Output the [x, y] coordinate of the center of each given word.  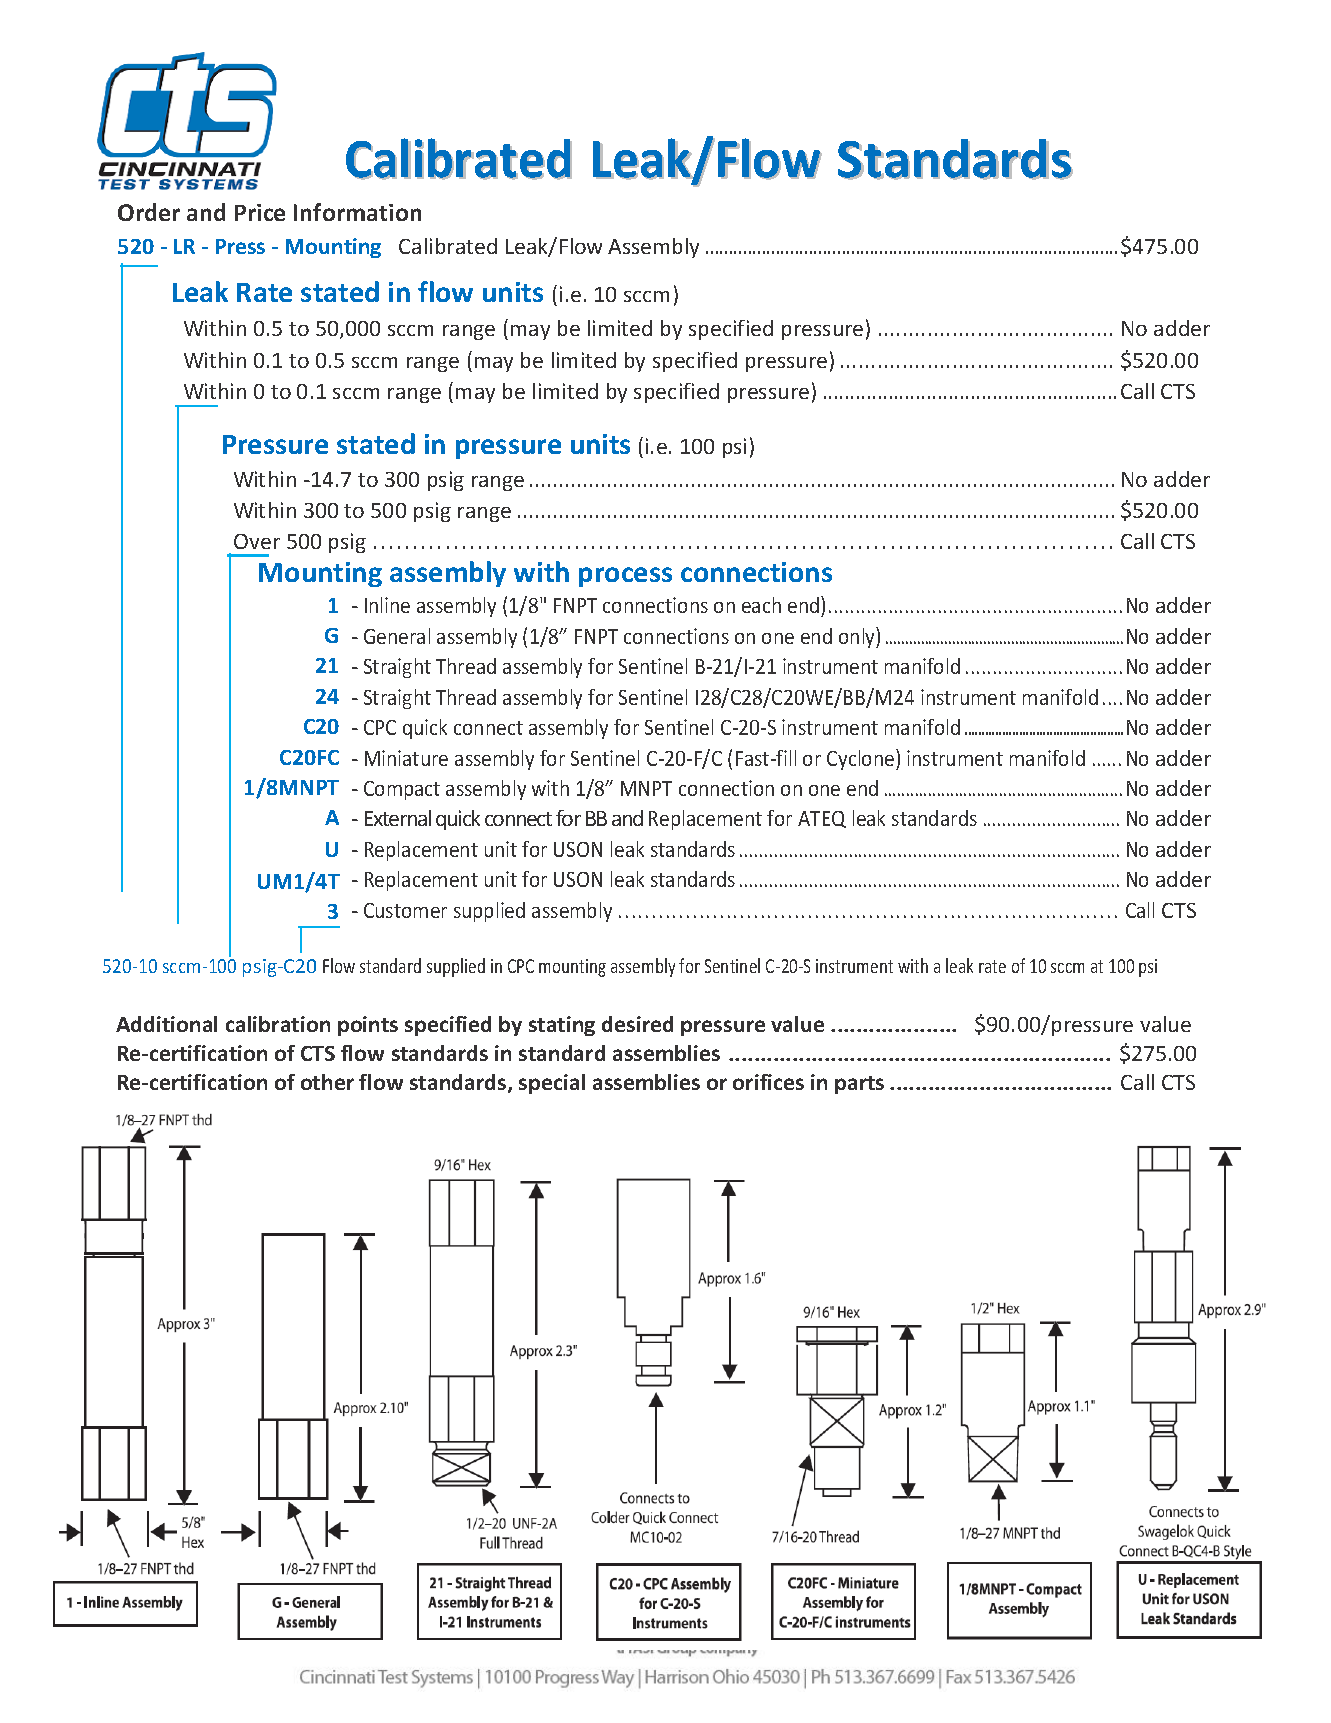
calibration [278, 1024]
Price [260, 212]
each [761, 605]
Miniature [406, 758]
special [552, 1084]
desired [637, 1024]
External [398, 818]
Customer [405, 910]
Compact [402, 790]
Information [357, 212]
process [625, 577]
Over [257, 541]
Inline [387, 605]
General [397, 636]
